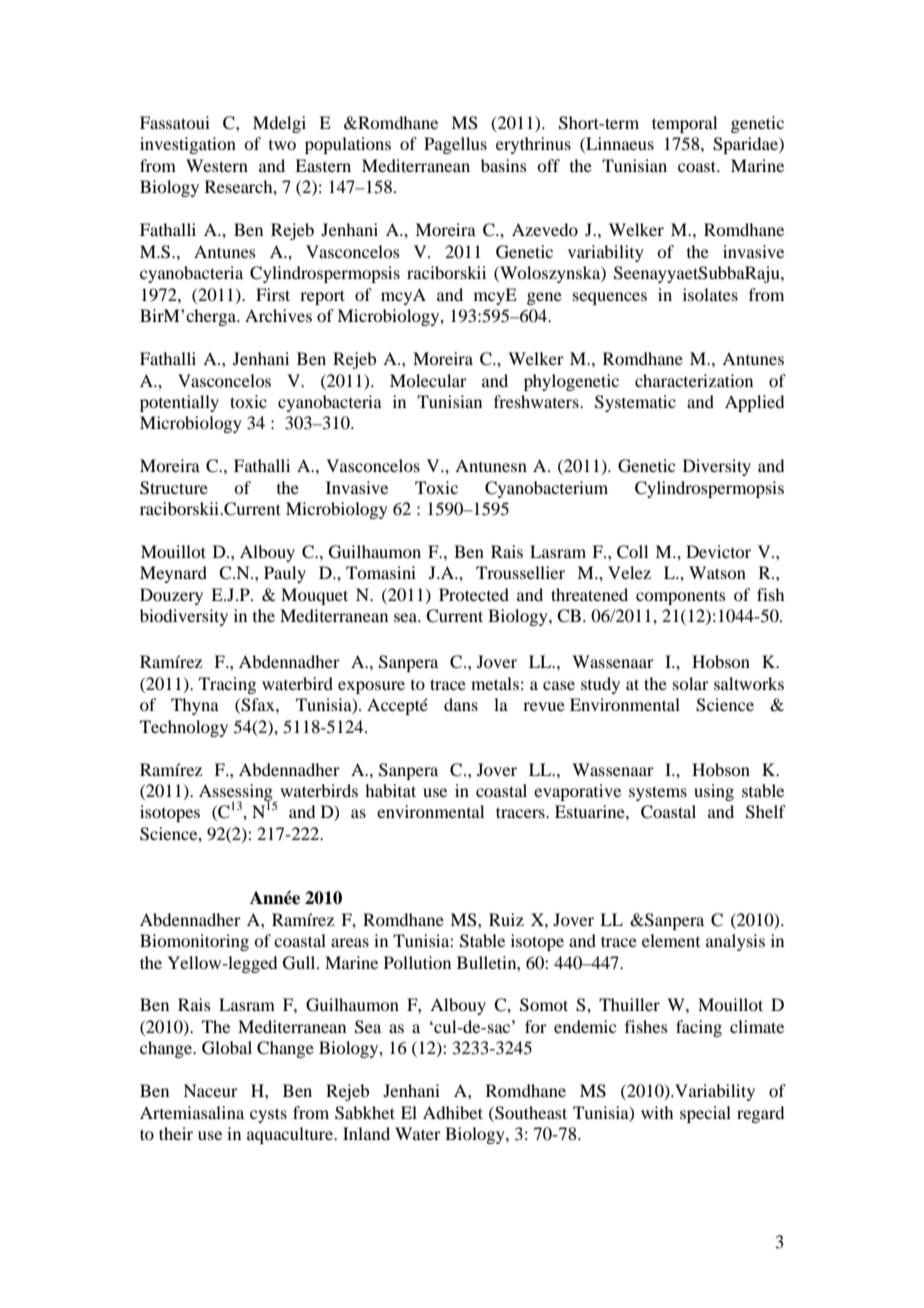 Image resolution: width=924 pixels, height=1308 pixels. What do you see at coordinates (174, 488) in the page?
I see `Structure` at bounding box center [174, 488].
